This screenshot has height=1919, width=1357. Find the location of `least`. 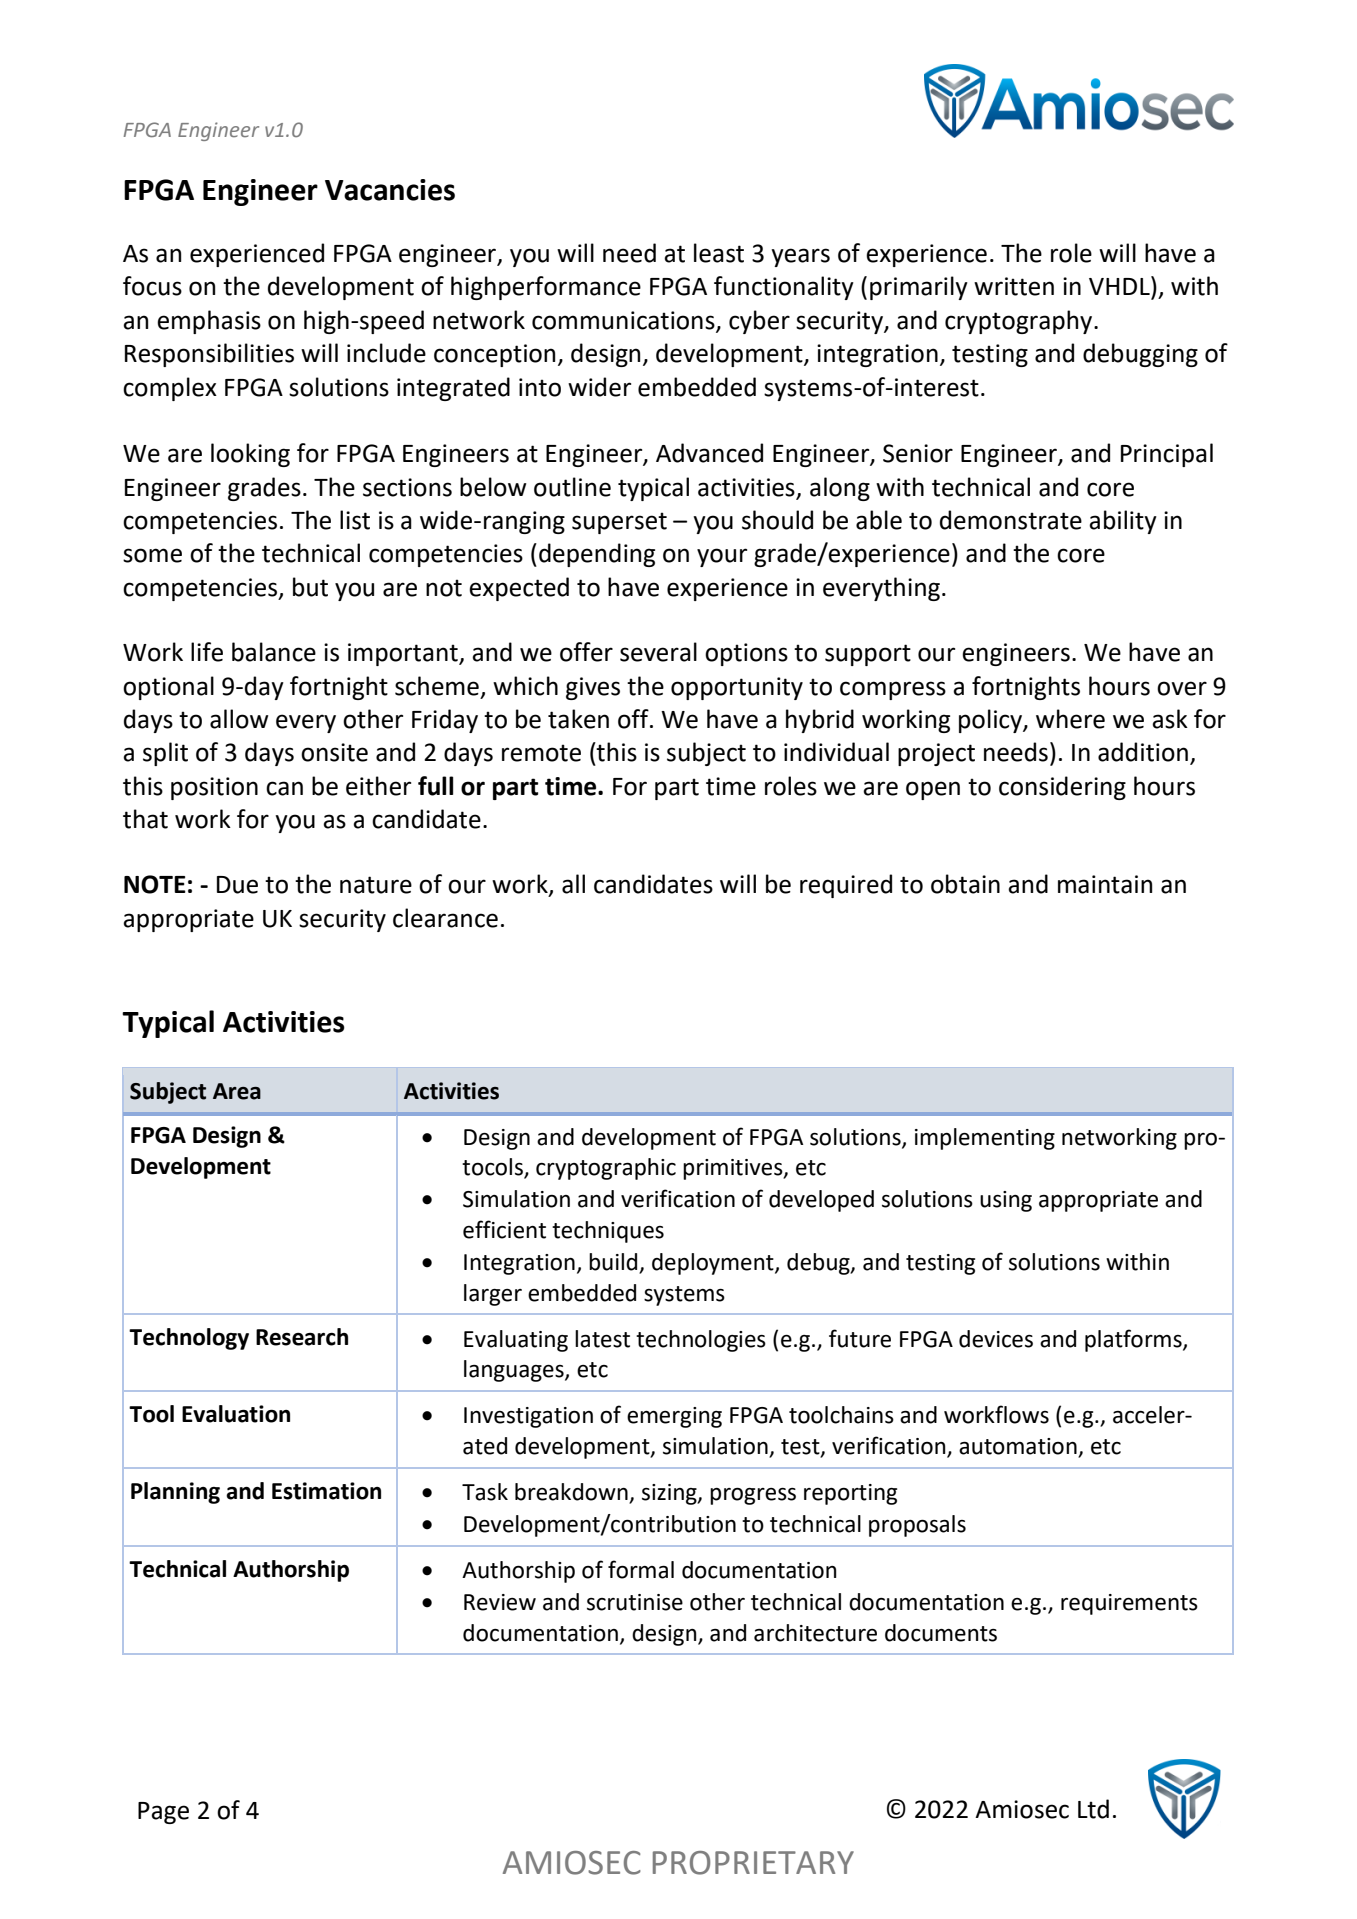

least is located at coordinates (719, 253).
